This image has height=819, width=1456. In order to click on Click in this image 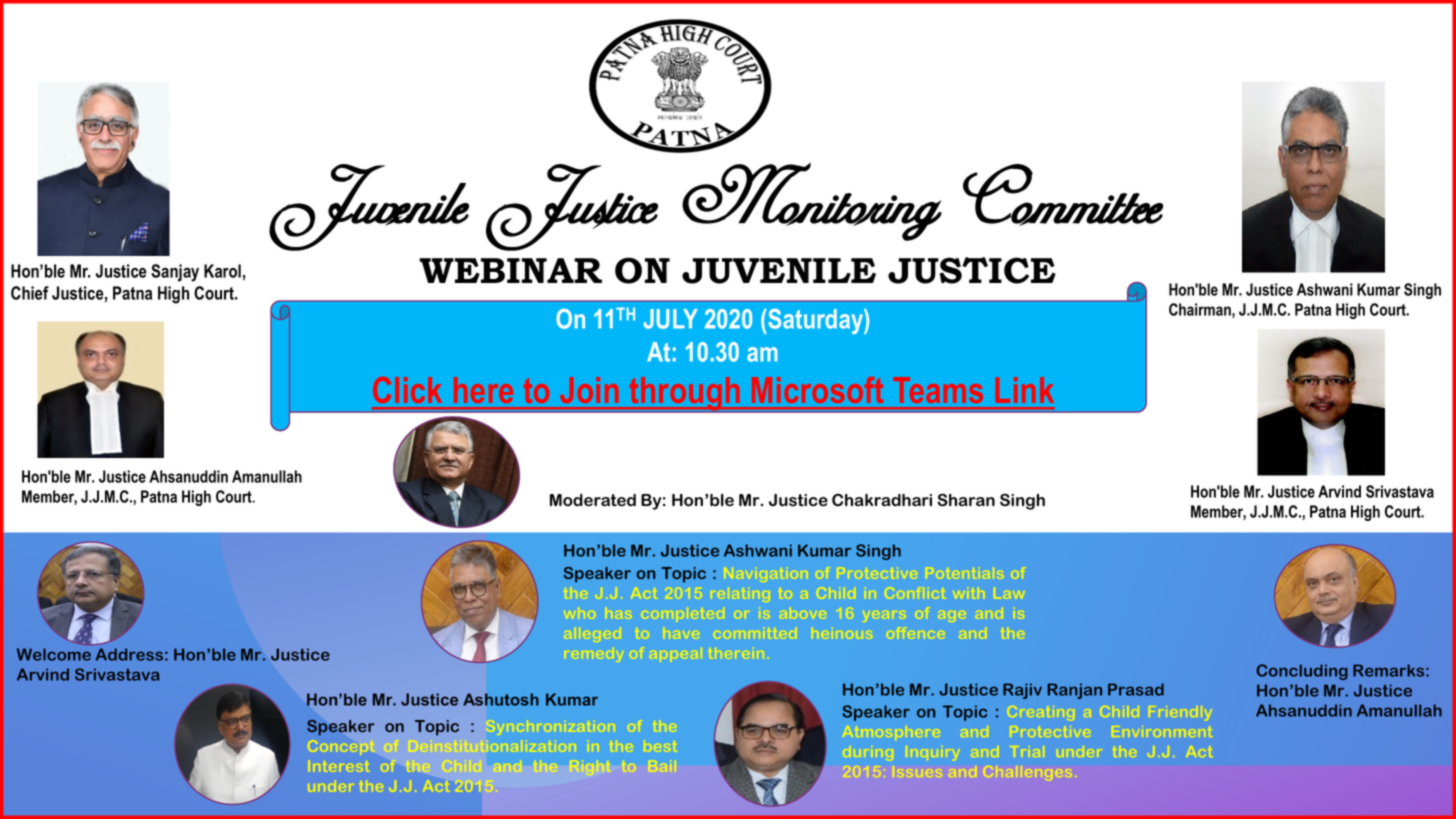, I will do `click(407, 390)`.
